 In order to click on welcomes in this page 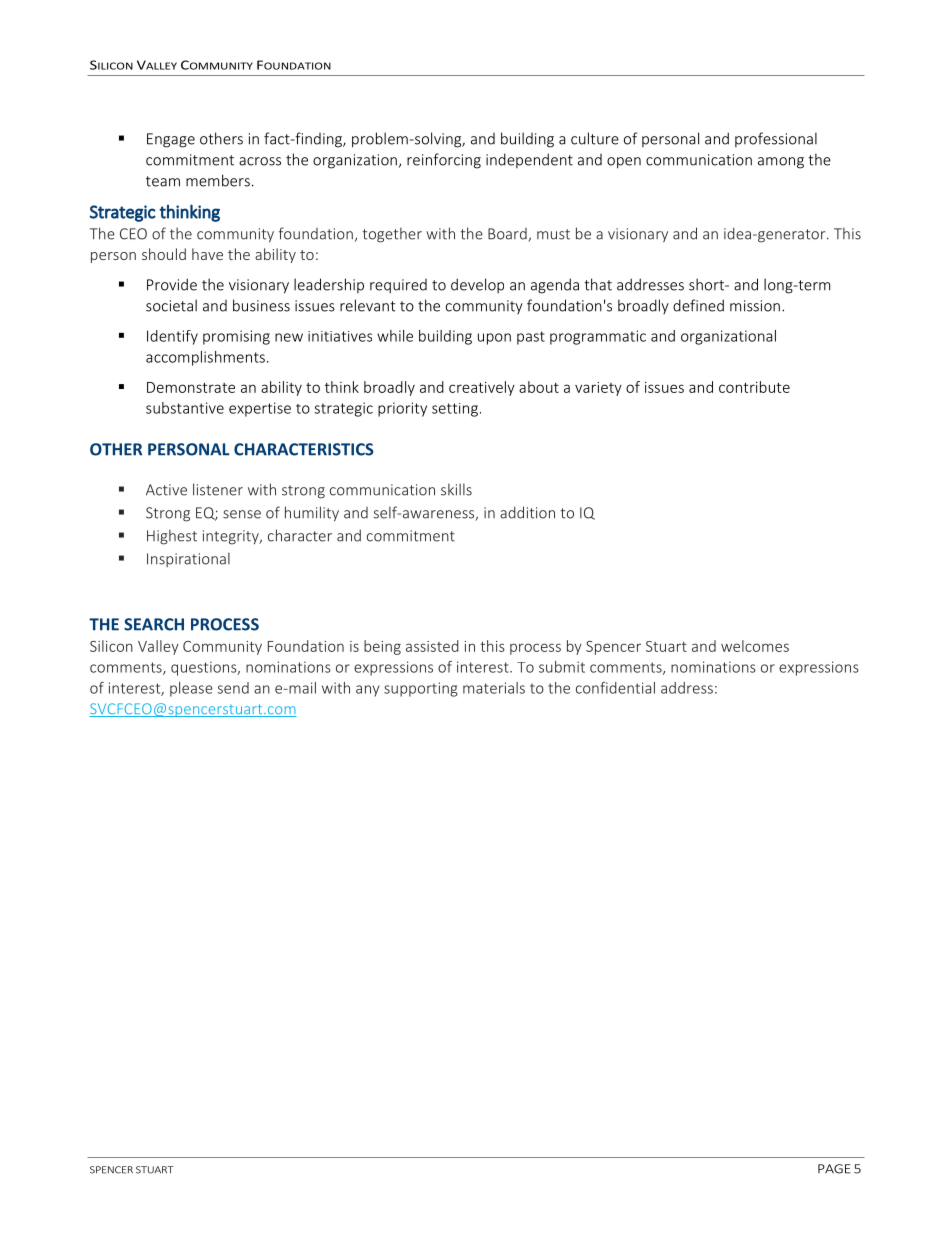, I will do `click(755, 646)`.
